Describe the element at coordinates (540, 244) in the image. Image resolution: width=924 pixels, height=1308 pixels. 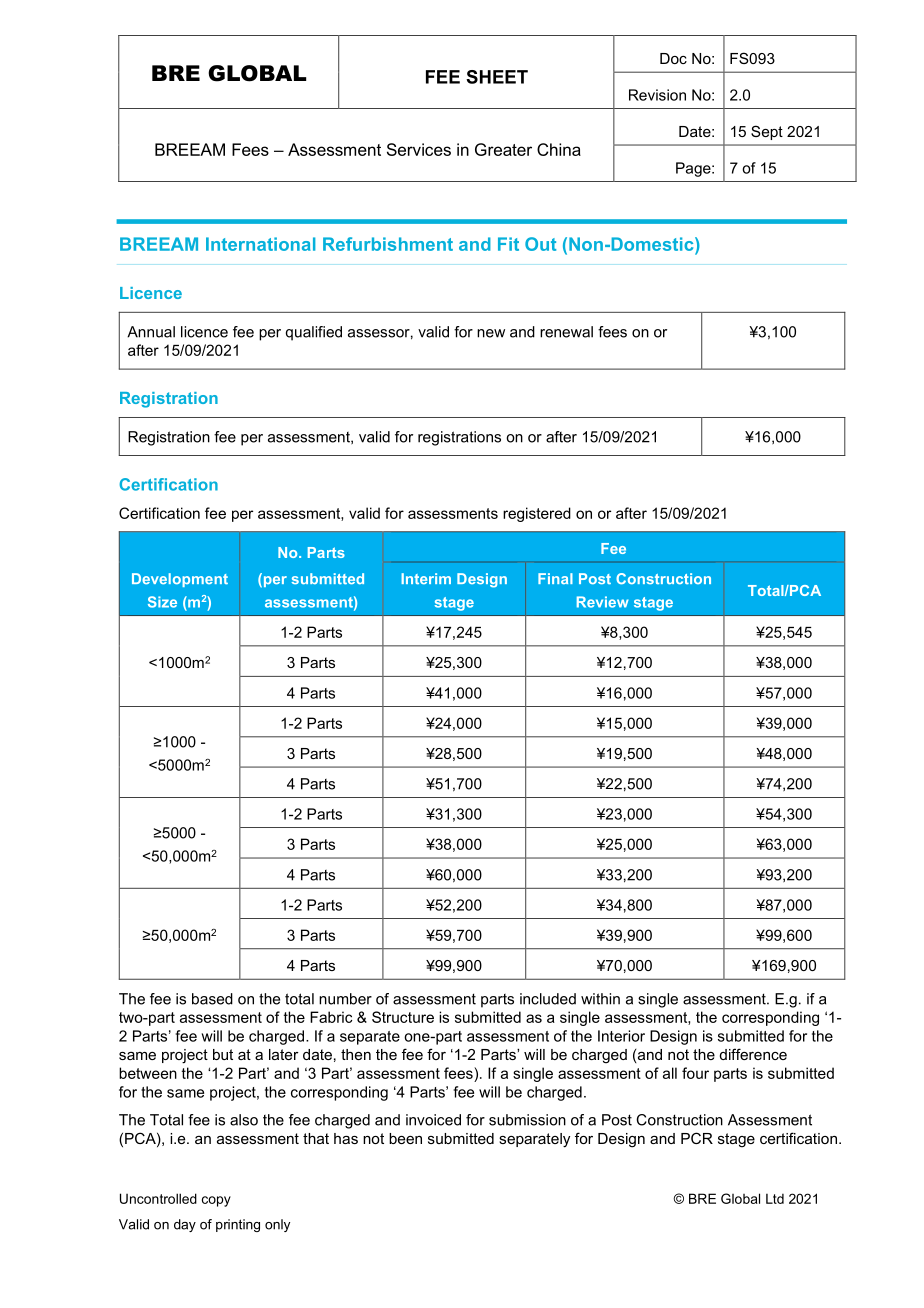
I see `Out` at that location.
